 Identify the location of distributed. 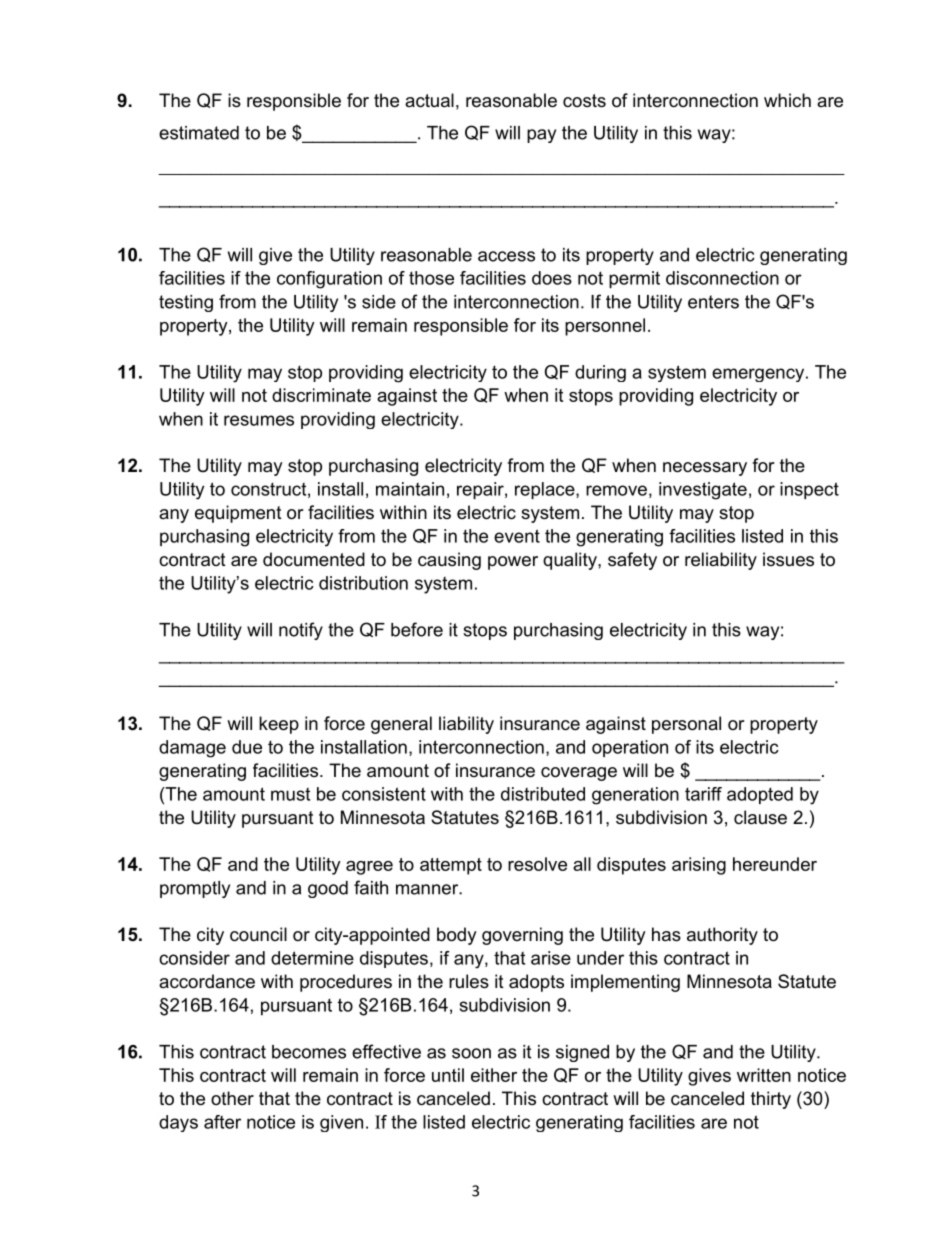
(543, 794).
